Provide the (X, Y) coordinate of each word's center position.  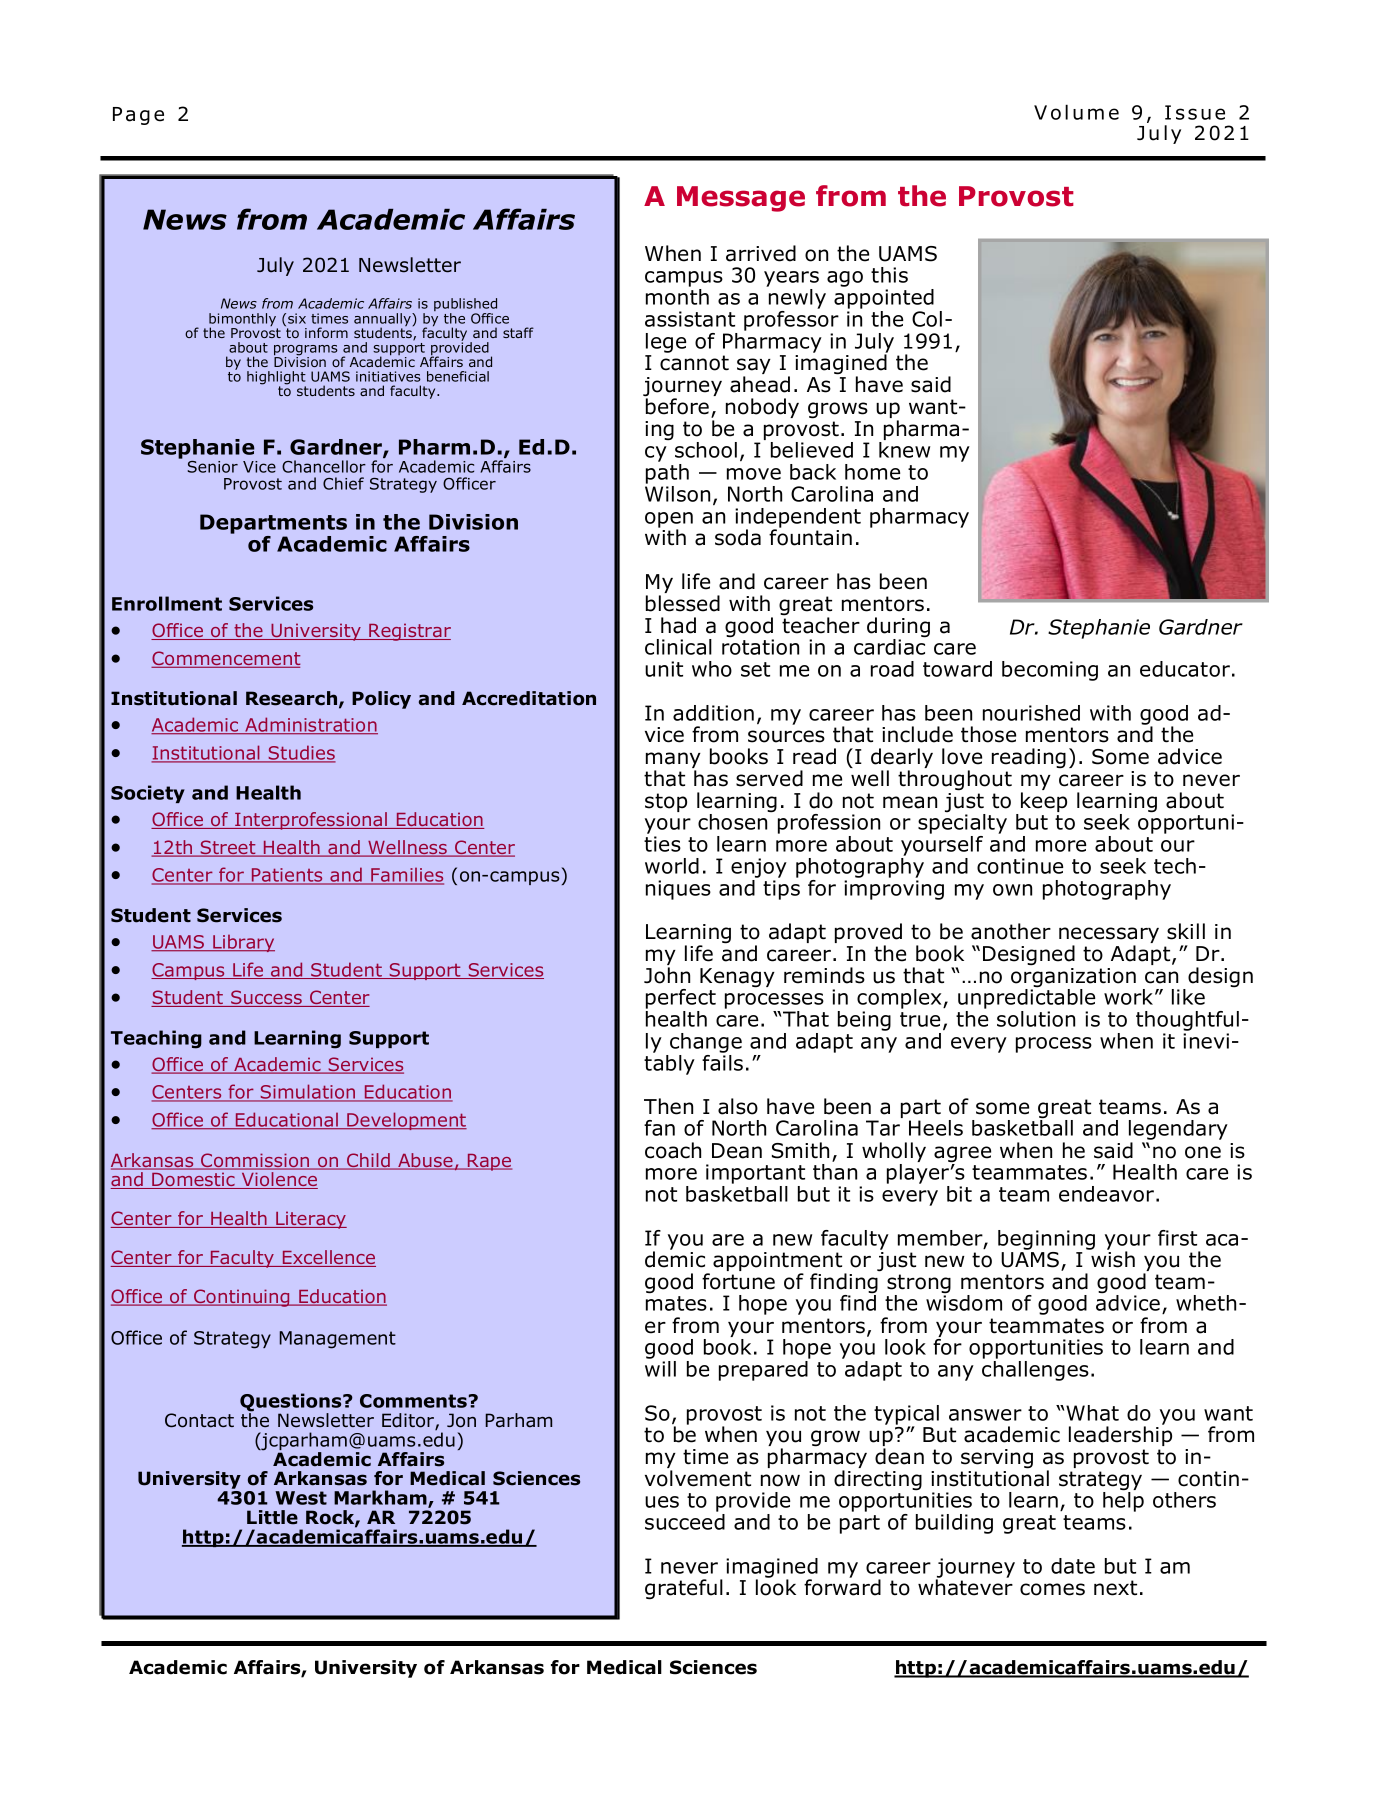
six (297, 318)
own (1012, 890)
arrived (761, 253)
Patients (287, 876)
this (889, 275)
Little (272, 1517)
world (672, 866)
